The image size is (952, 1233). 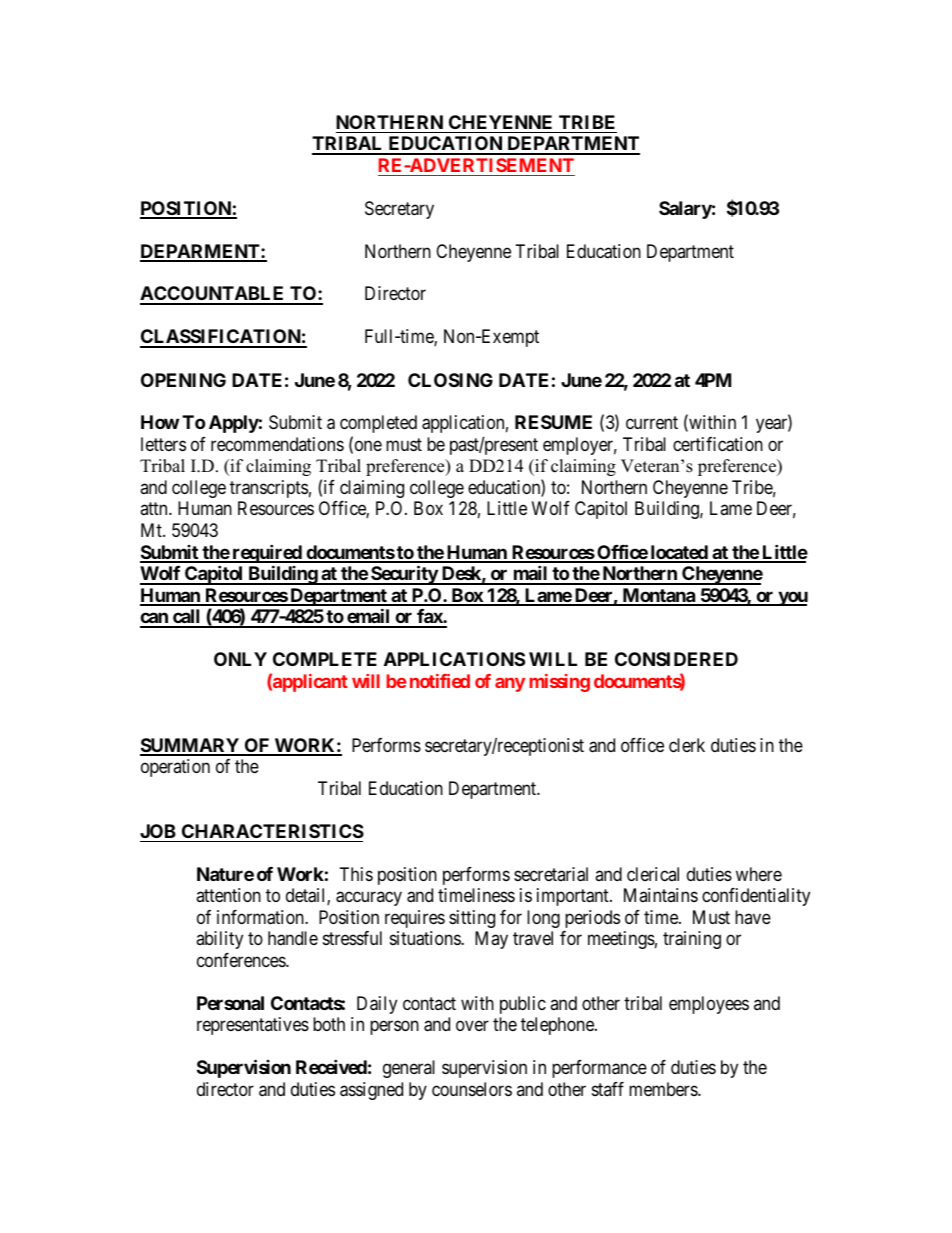 What do you see at coordinates (652, 423) in the image?
I see `current` at bounding box center [652, 423].
